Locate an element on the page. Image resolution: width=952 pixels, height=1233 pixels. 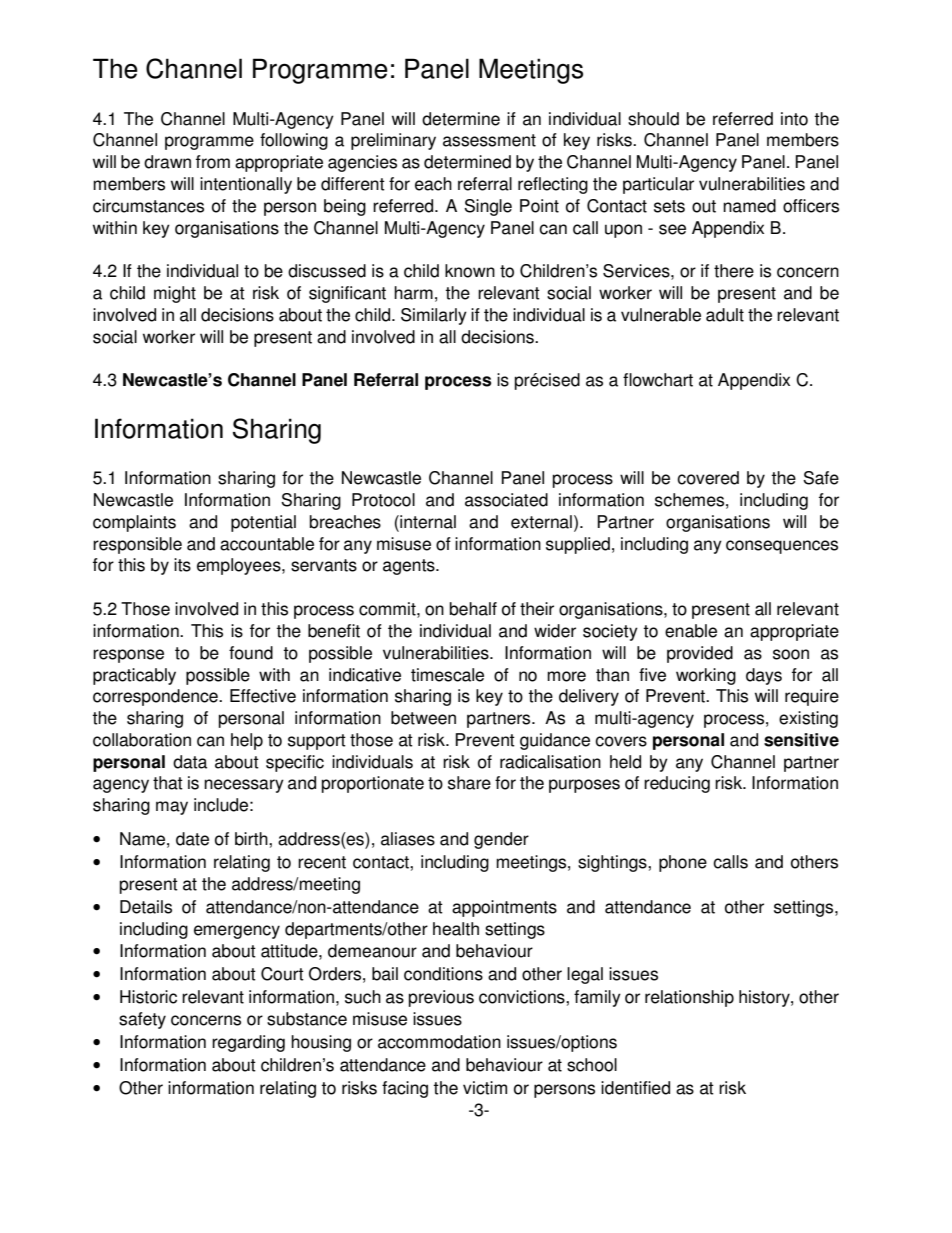
accommodation is located at coordinates (439, 1042).
